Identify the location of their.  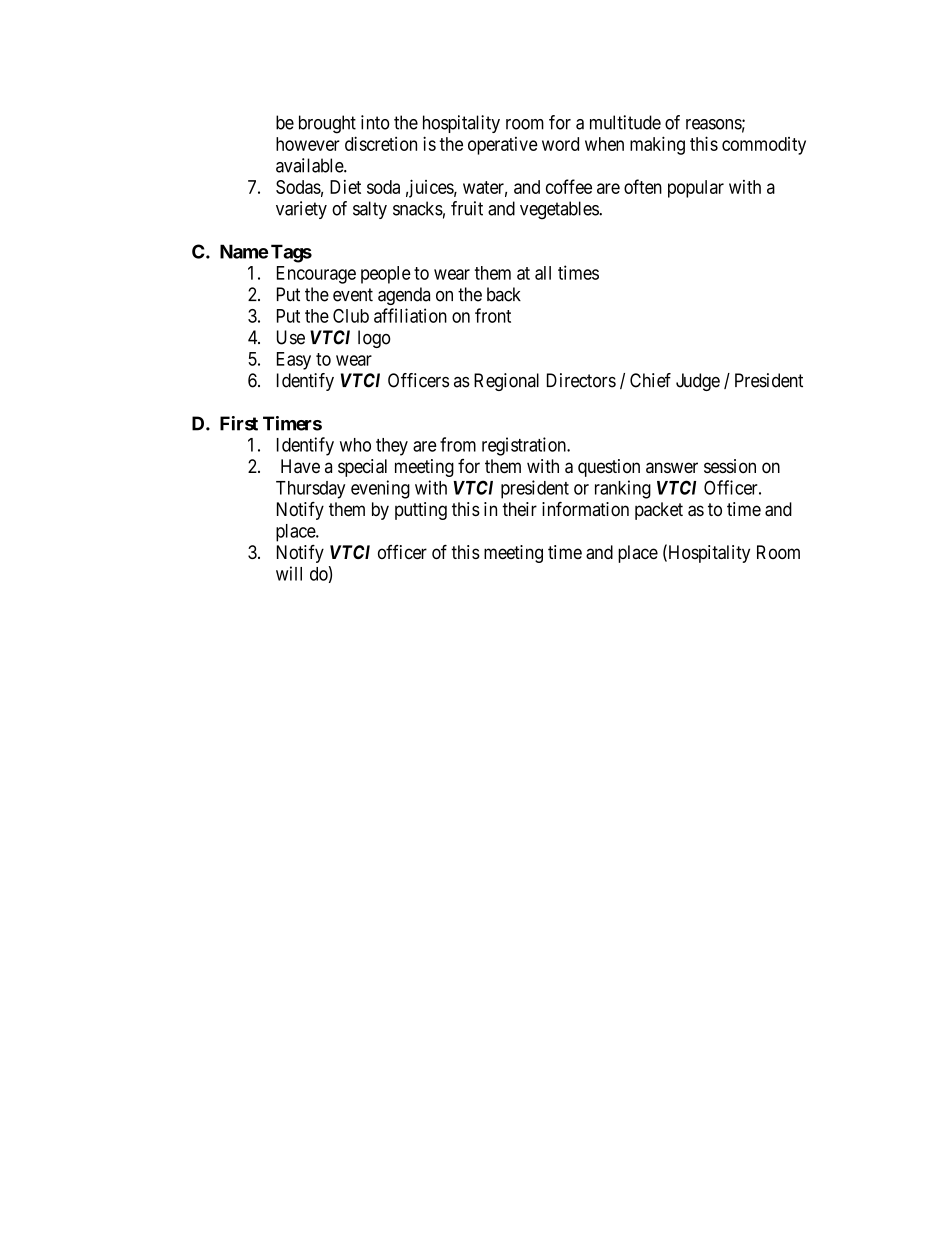
(519, 509).
